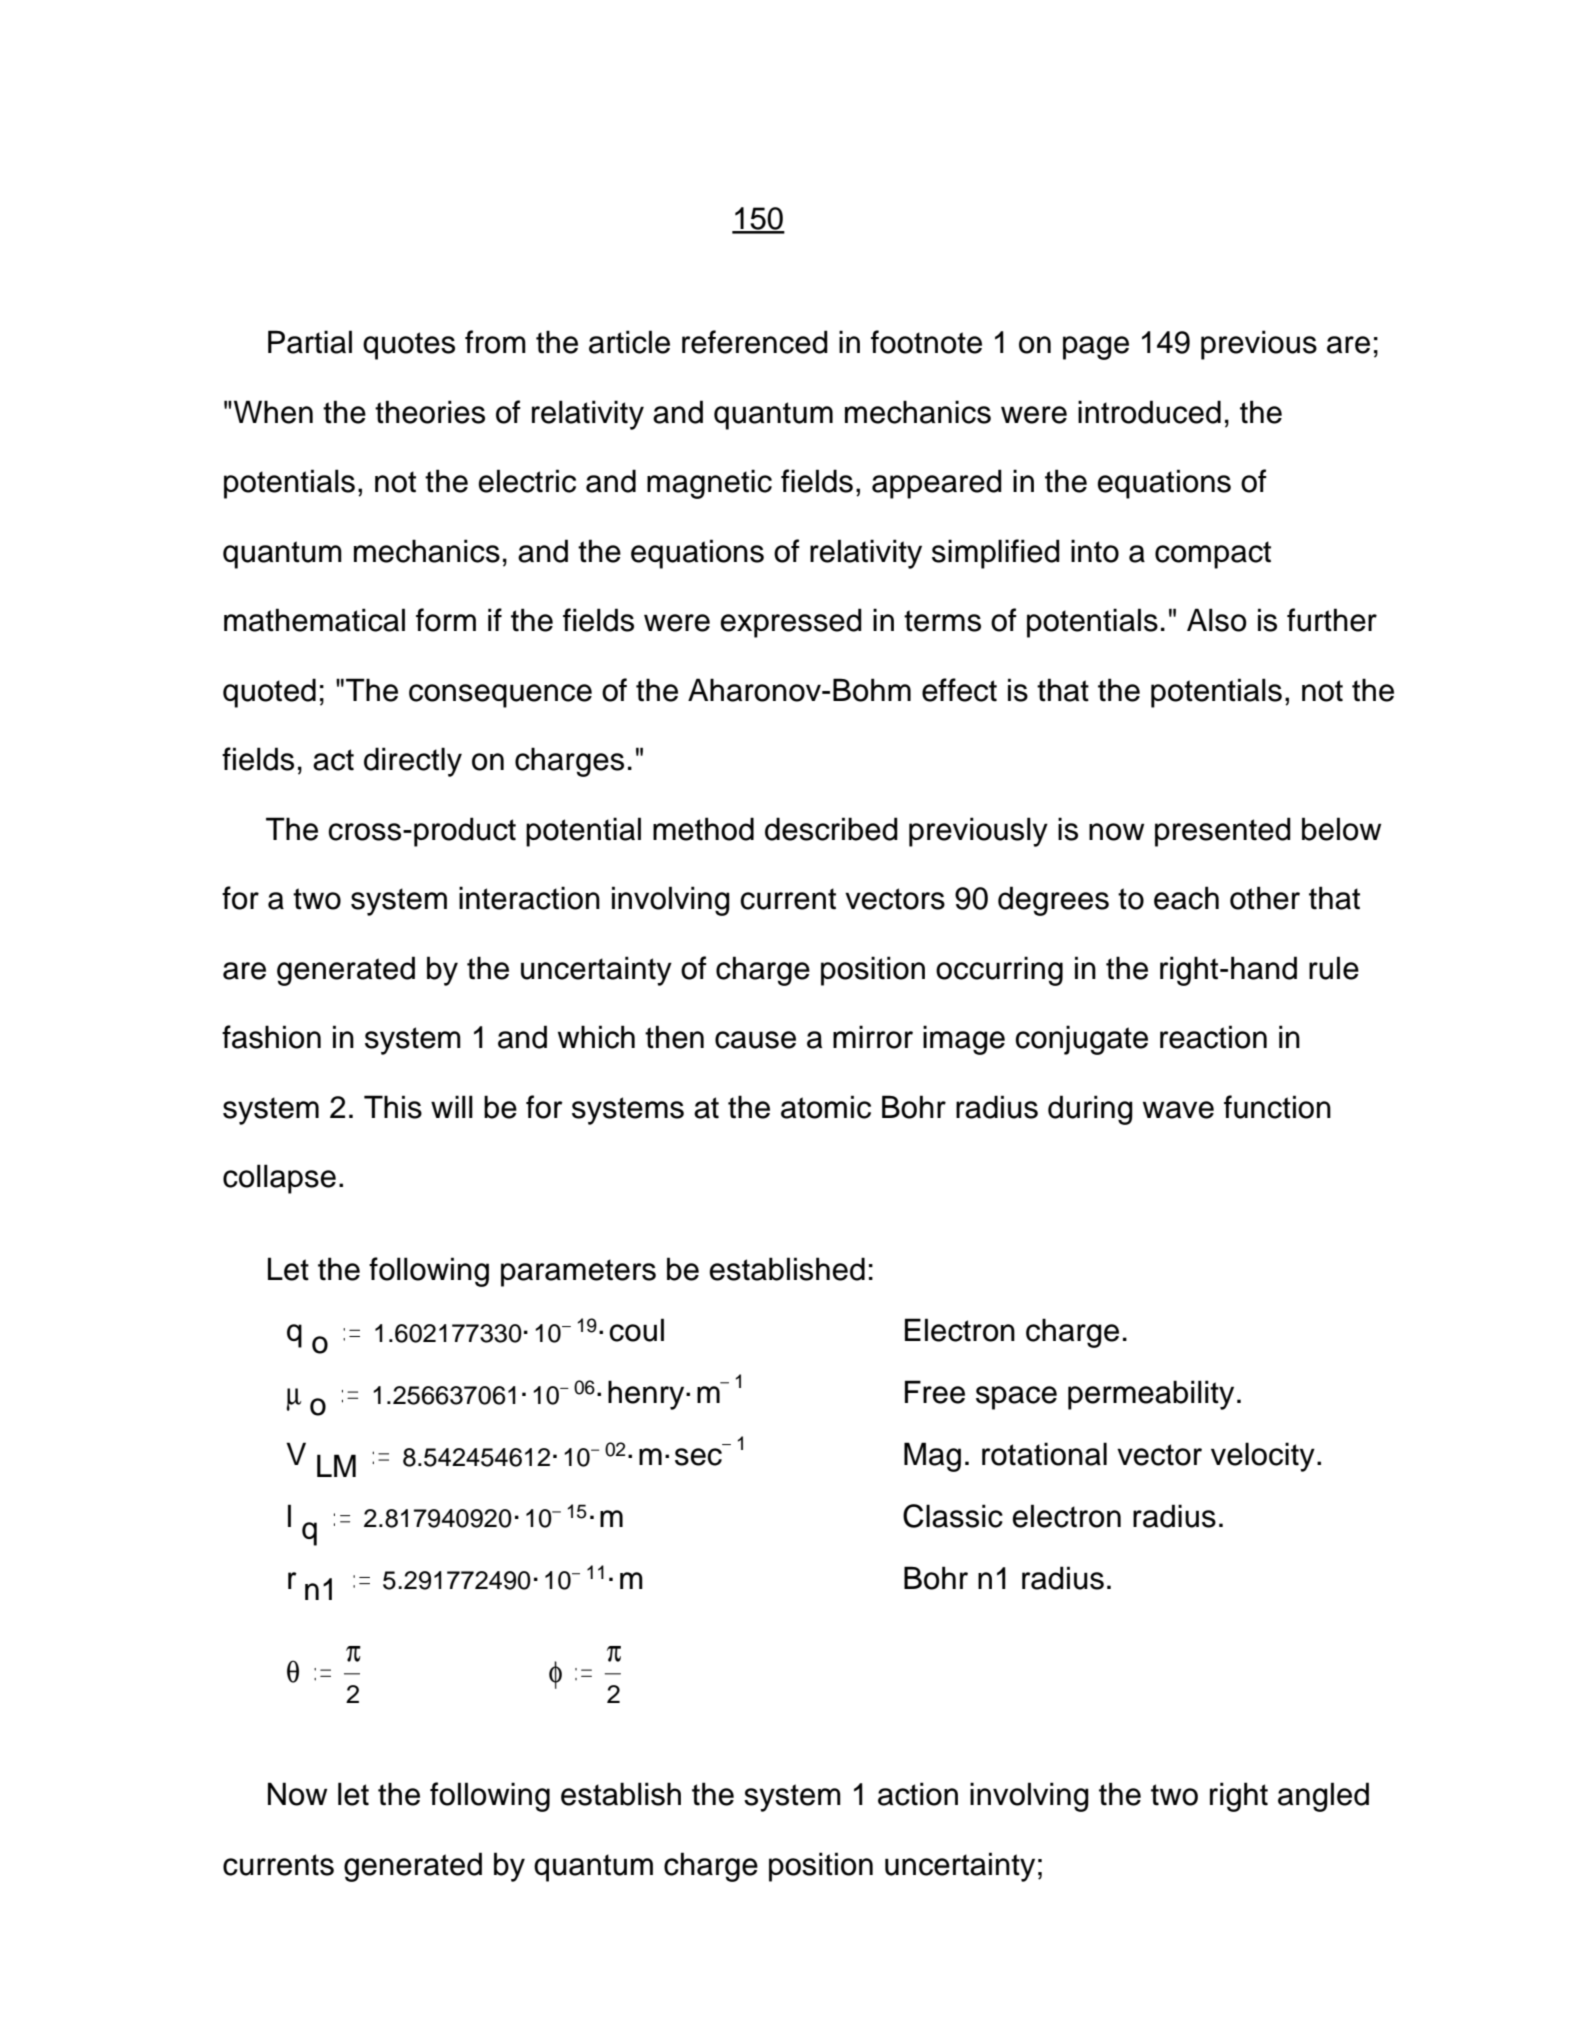  What do you see at coordinates (393, 1107) in the document?
I see `This` at bounding box center [393, 1107].
